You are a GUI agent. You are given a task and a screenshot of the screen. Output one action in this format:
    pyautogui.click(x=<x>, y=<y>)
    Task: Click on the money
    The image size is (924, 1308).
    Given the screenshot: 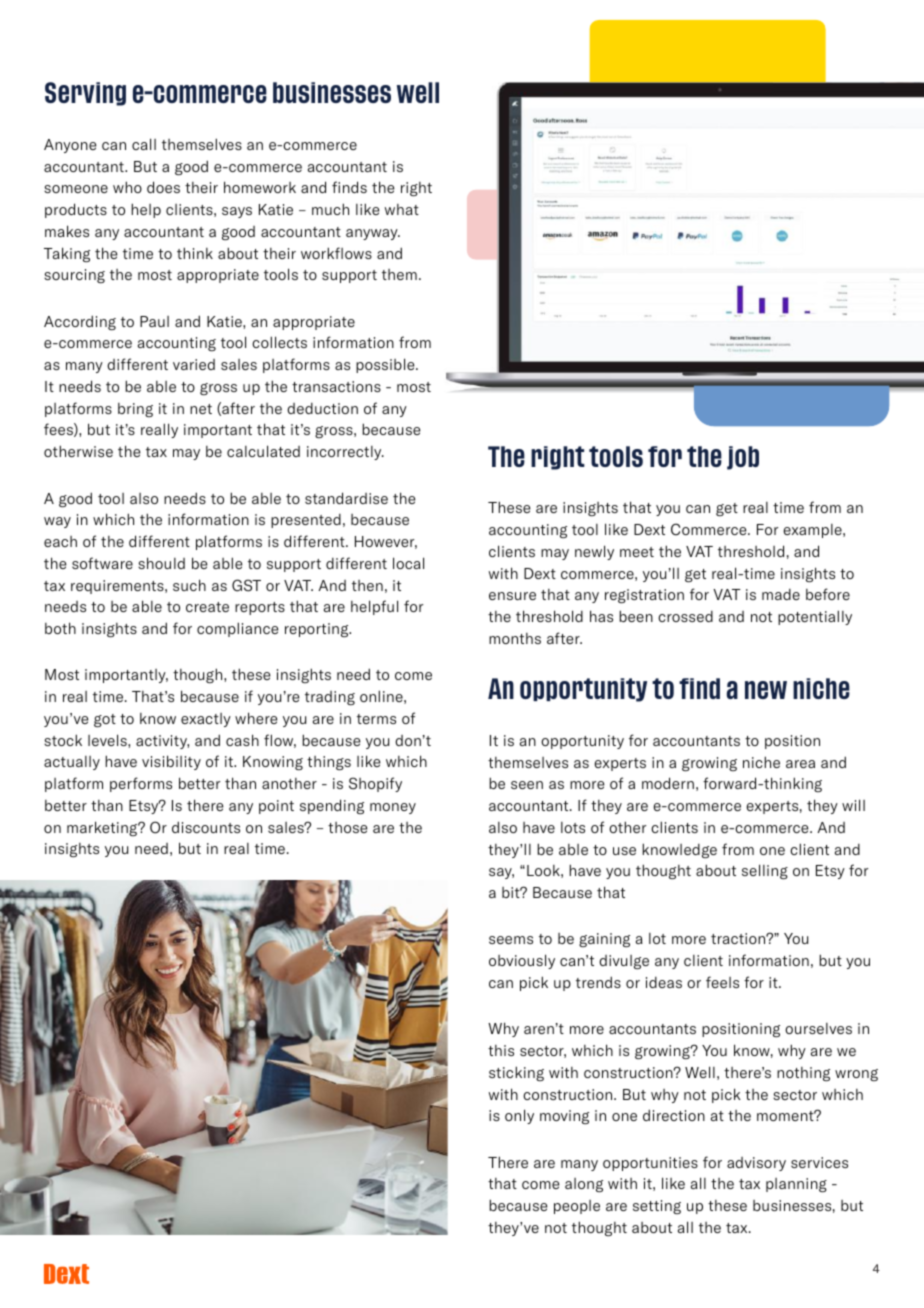 What is the action you would take?
    pyautogui.click(x=393, y=808)
